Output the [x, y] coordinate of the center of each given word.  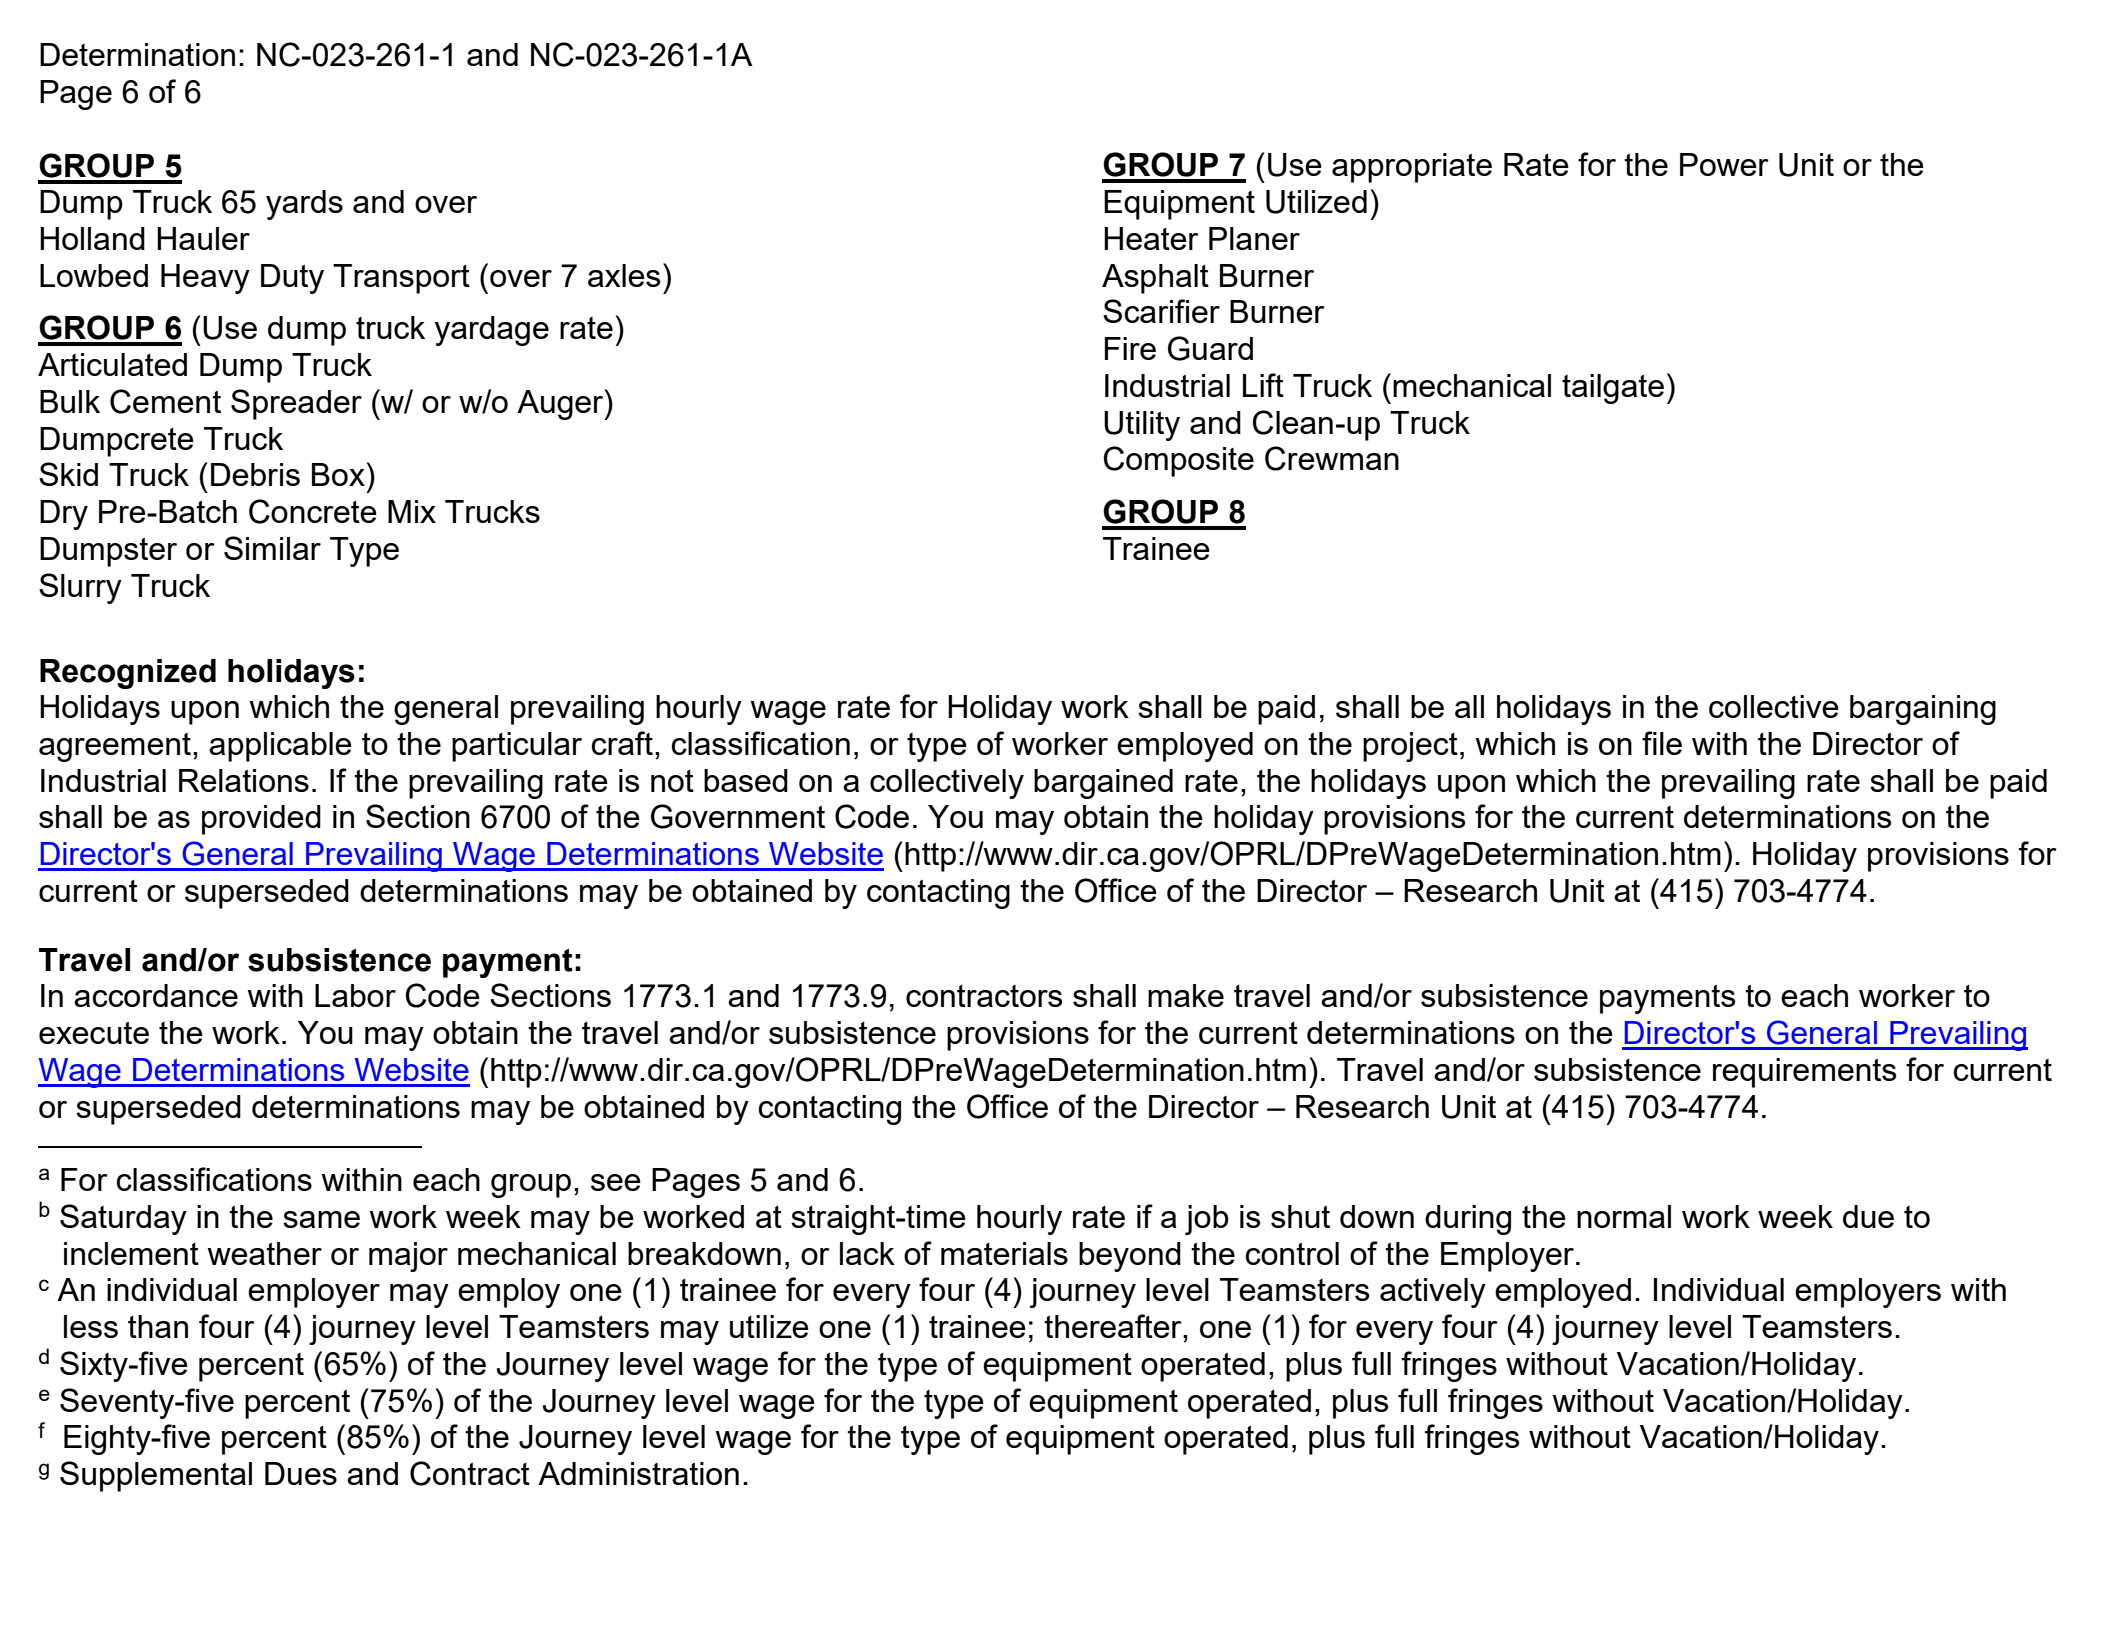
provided [261, 820]
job [1207, 1220]
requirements [1804, 1073]
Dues [301, 1473]
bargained [1103, 784]
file [1662, 743]
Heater [1151, 238]
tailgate [1613, 389]
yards [304, 205]
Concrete [313, 511]
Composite [1179, 461]
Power [1724, 164]
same [321, 1219]
